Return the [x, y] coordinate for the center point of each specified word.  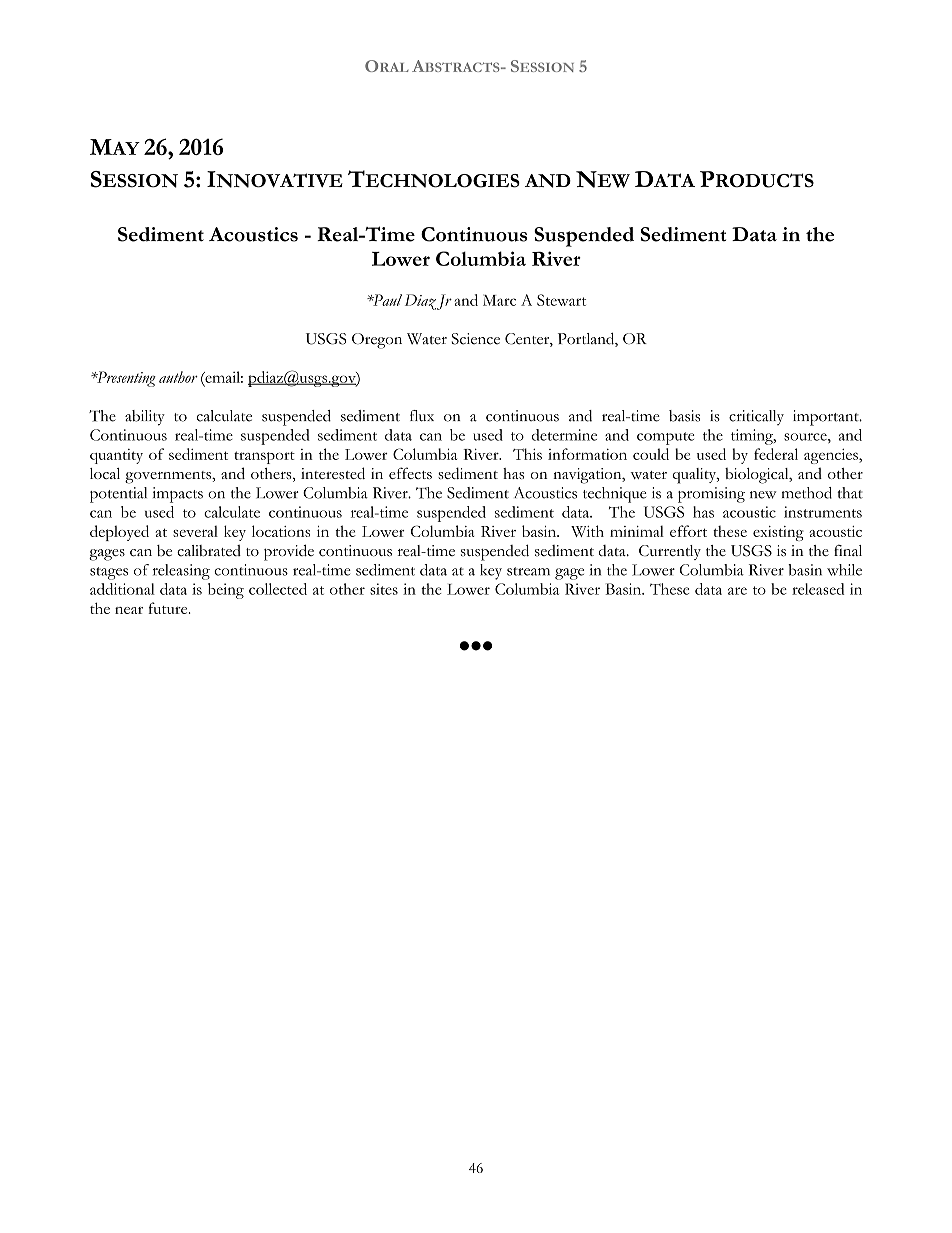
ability [145, 418]
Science [475, 339]
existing [778, 533]
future [169, 608]
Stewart [561, 300]
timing [753, 437]
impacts [178, 495]
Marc [499, 300]
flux [422, 416]
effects [410, 473]
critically [756, 417]
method [807, 493]
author [178, 377]
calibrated [209, 551]
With [587, 531]
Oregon [377, 341]
